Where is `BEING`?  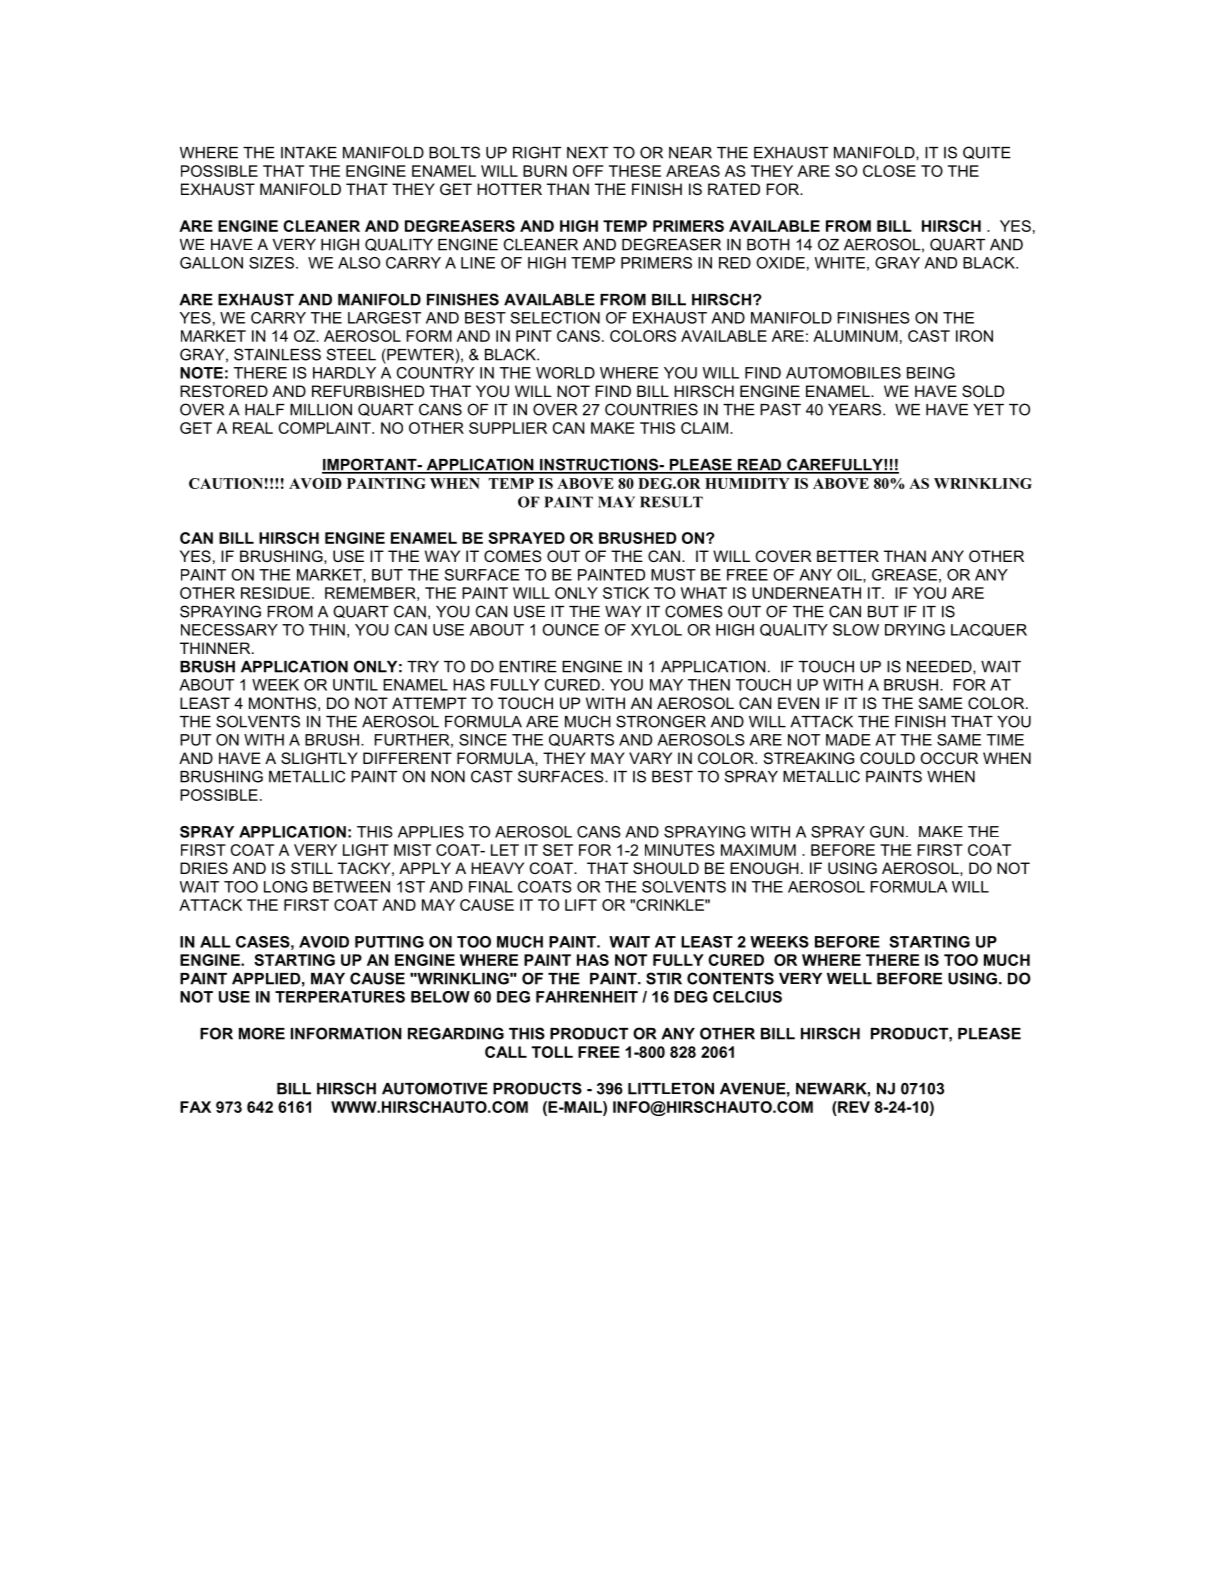 BEING is located at coordinates (931, 373).
